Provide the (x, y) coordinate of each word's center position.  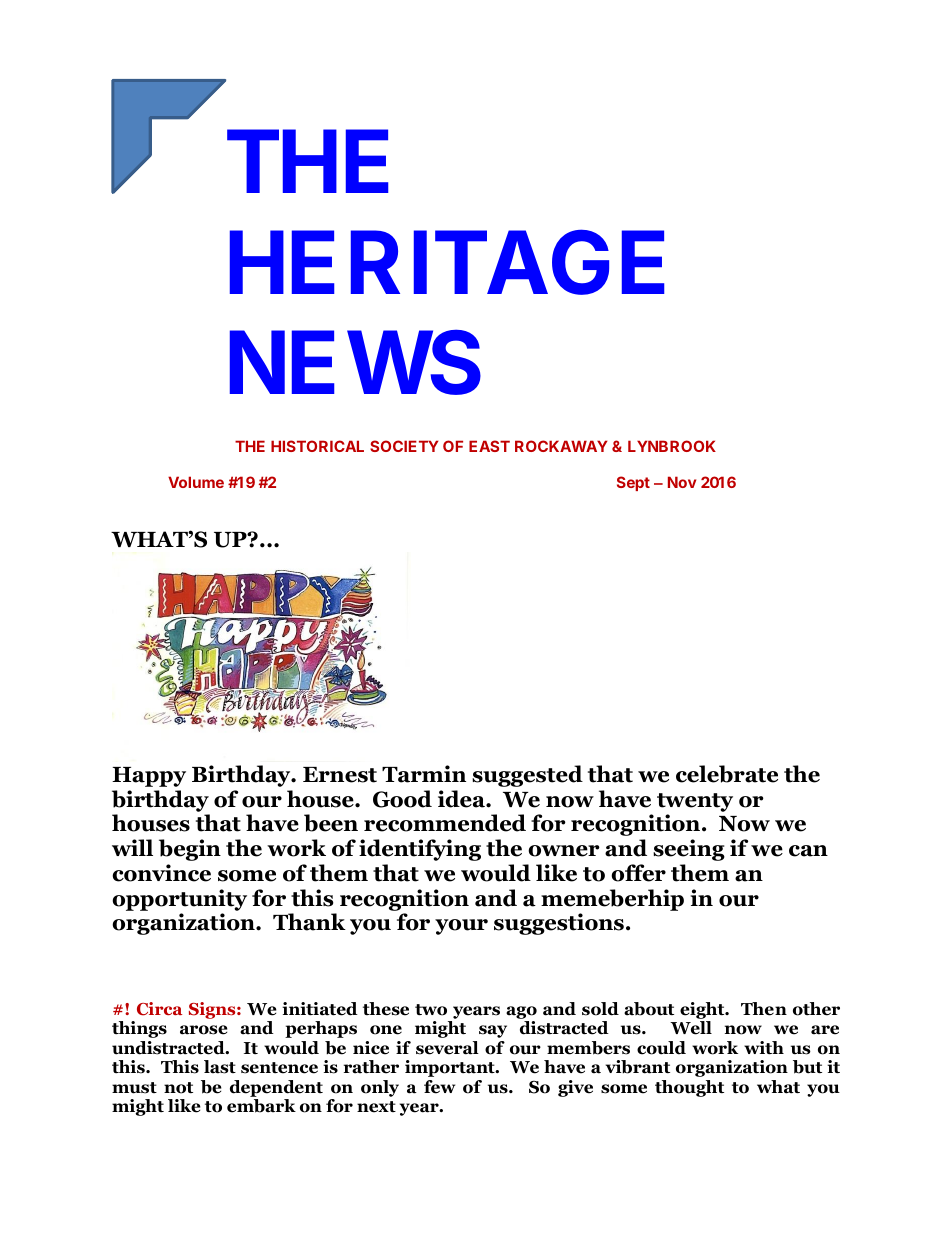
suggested (527, 776)
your (461, 927)
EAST (489, 446)
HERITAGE (447, 262)
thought (689, 1088)
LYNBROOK (672, 446)
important (451, 1068)
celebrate (727, 774)
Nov (682, 482)
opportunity (179, 900)
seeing (689, 850)
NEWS (355, 362)
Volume (196, 482)
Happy (149, 777)
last (220, 1067)
